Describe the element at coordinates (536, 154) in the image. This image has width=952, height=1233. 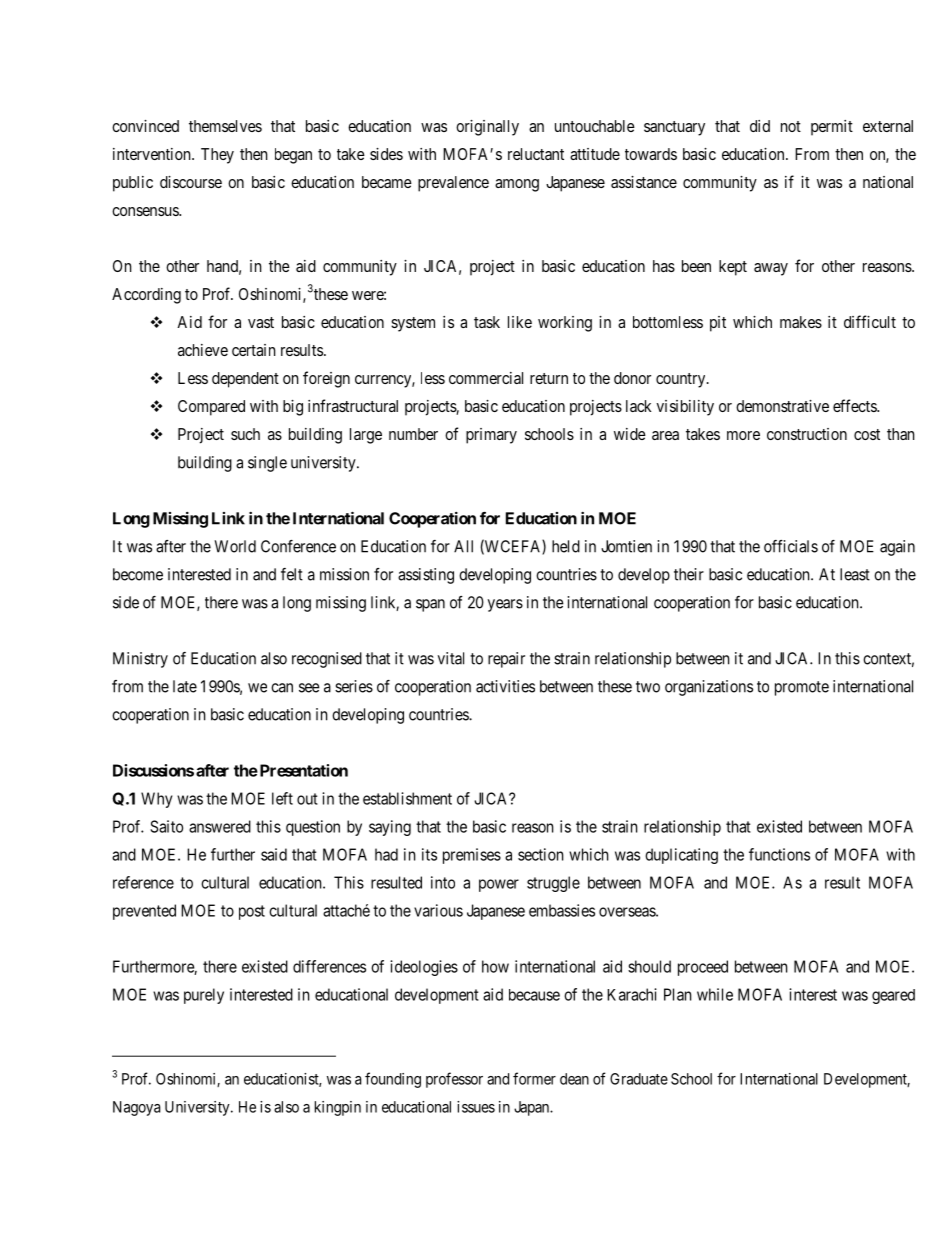
I see `reluctant` at that location.
